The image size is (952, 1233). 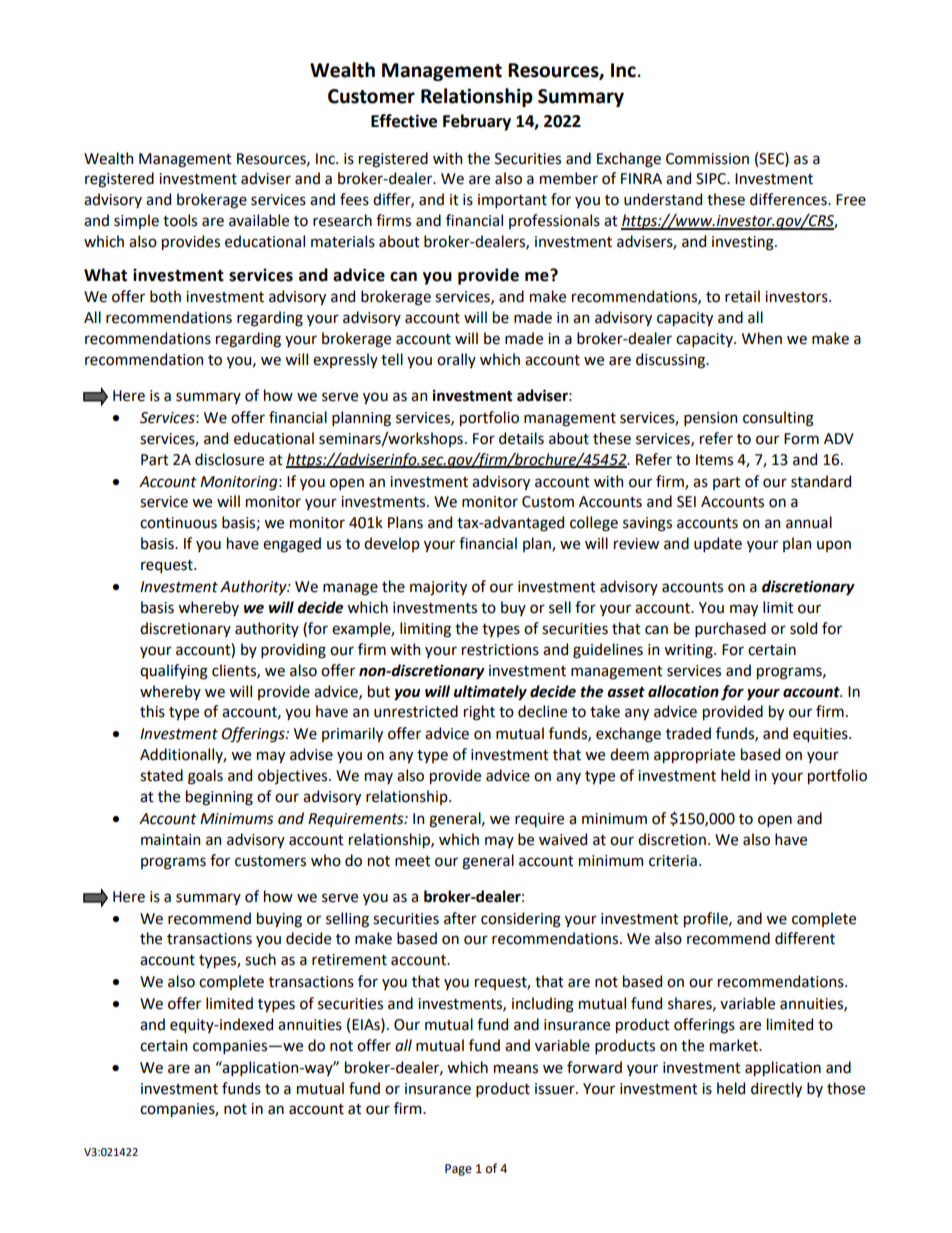 I want to click on Page, so click(x=458, y=1170).
